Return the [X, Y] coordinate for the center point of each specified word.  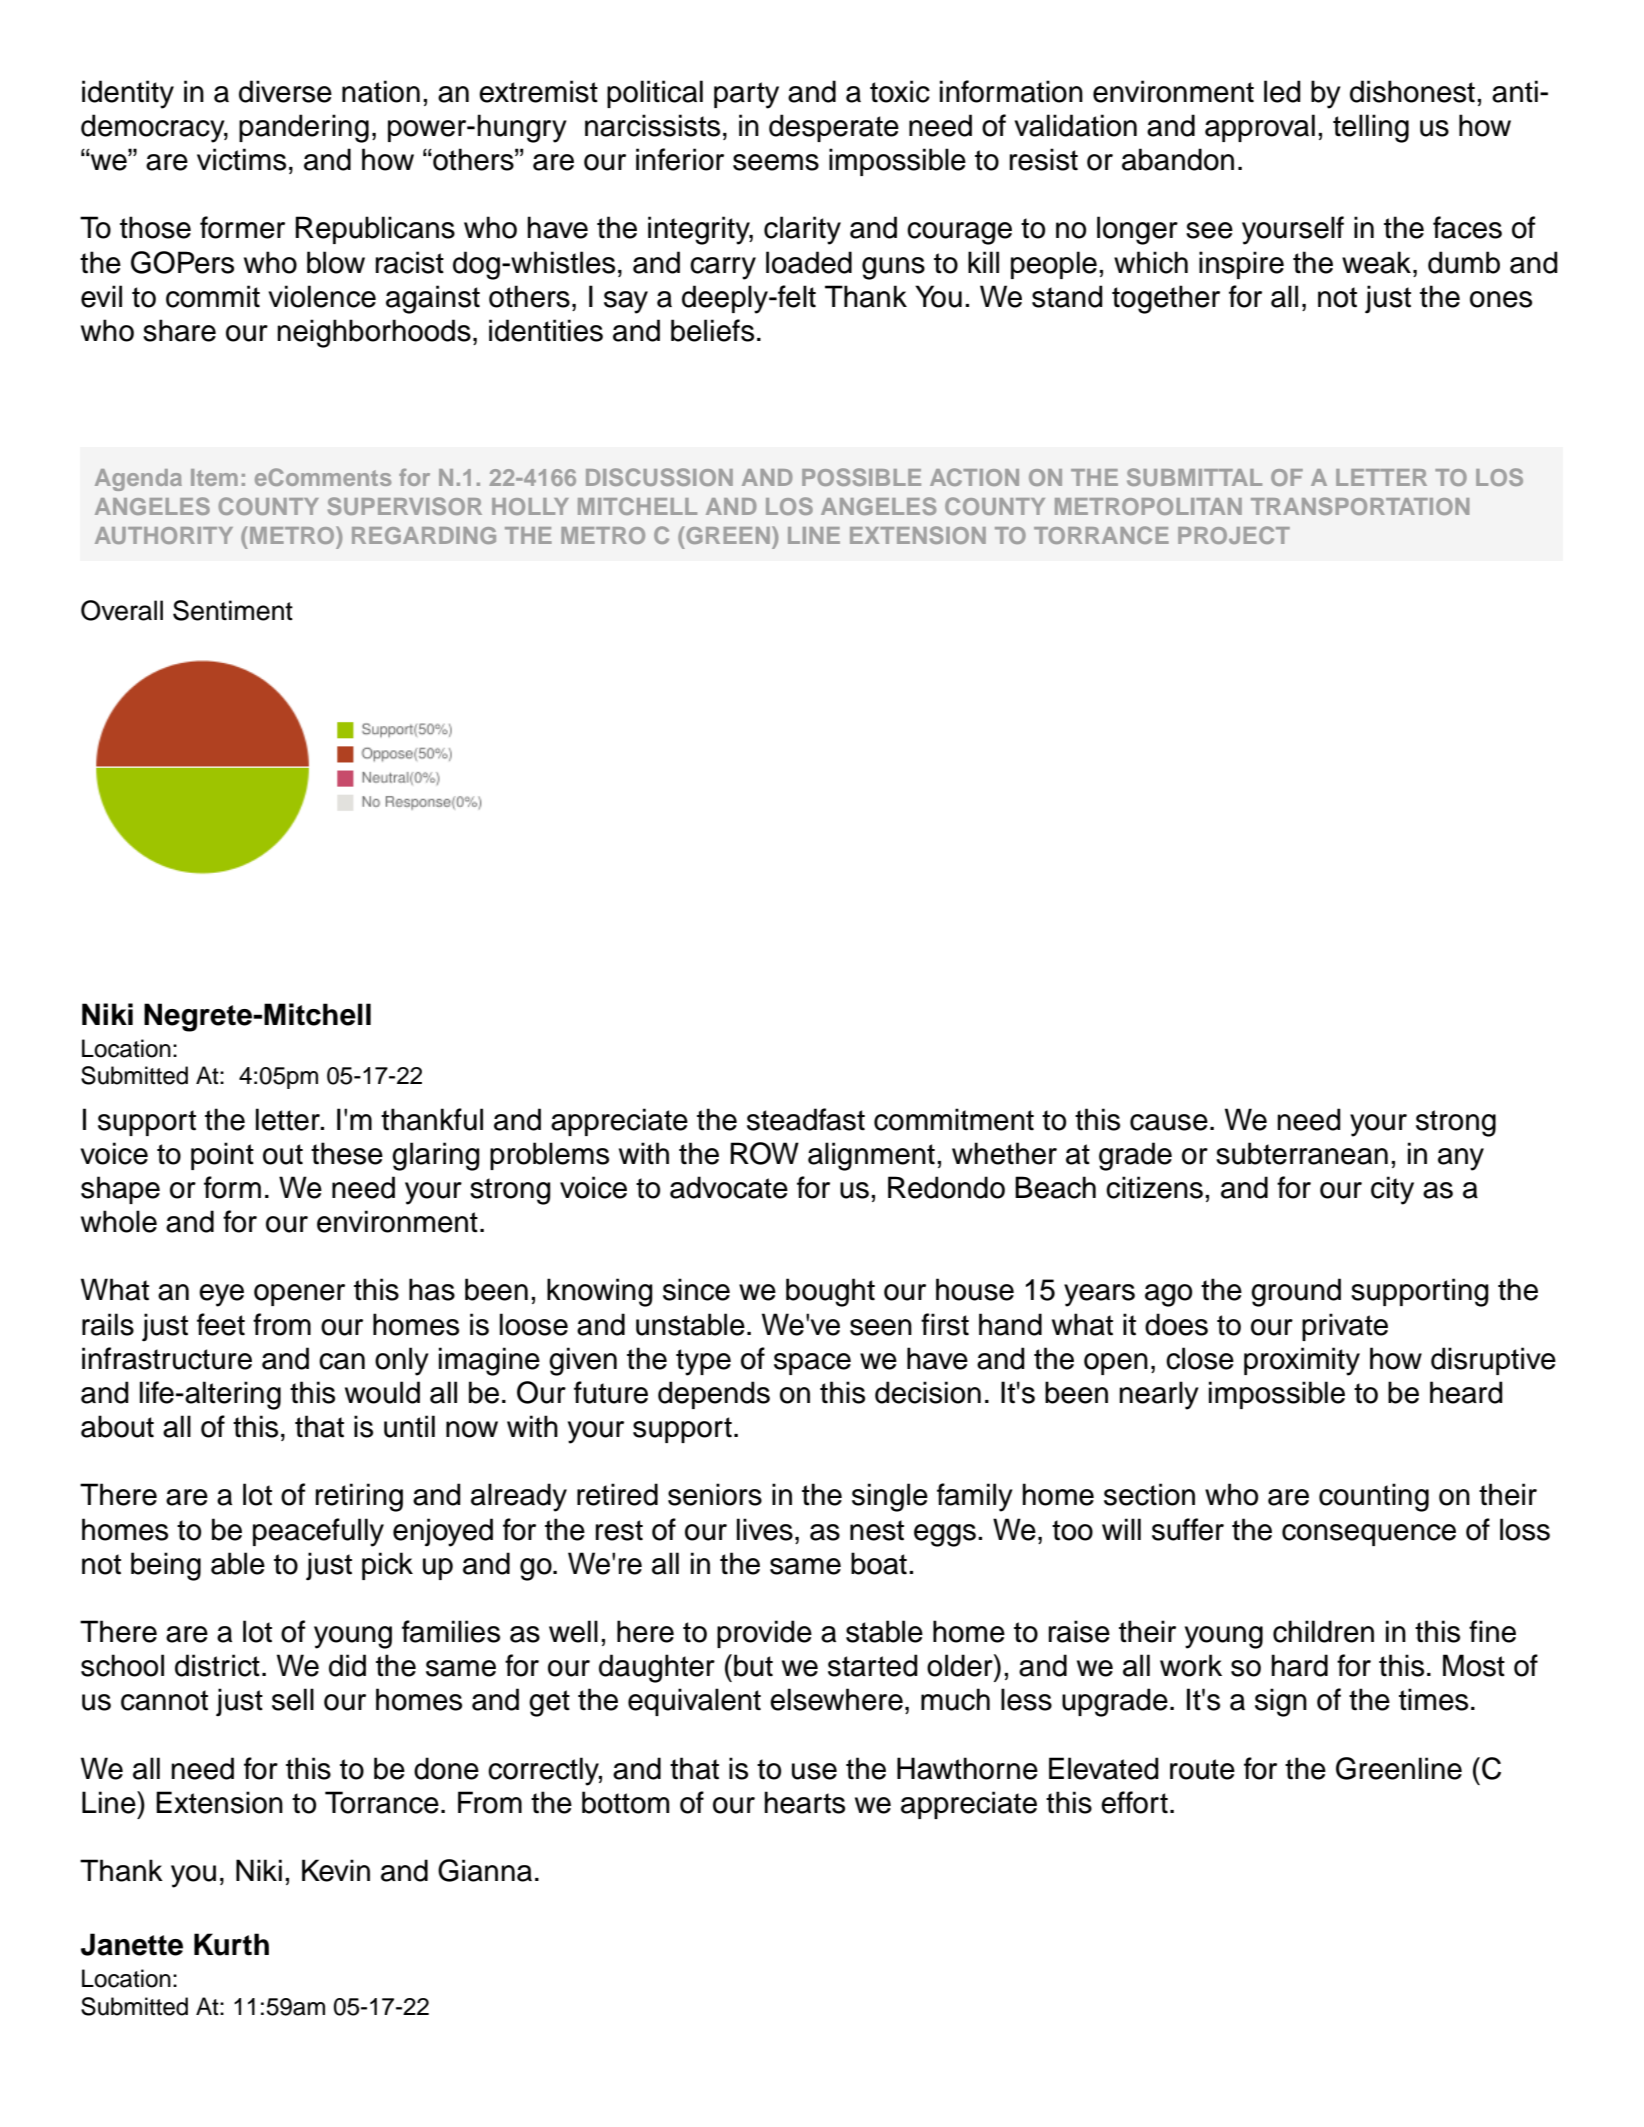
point [222, 1156]
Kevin [336, 1870]
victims [241, 159]
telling [1371, 128]
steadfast [806, 1119]
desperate [834, 128]
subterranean [1302, 1153]
